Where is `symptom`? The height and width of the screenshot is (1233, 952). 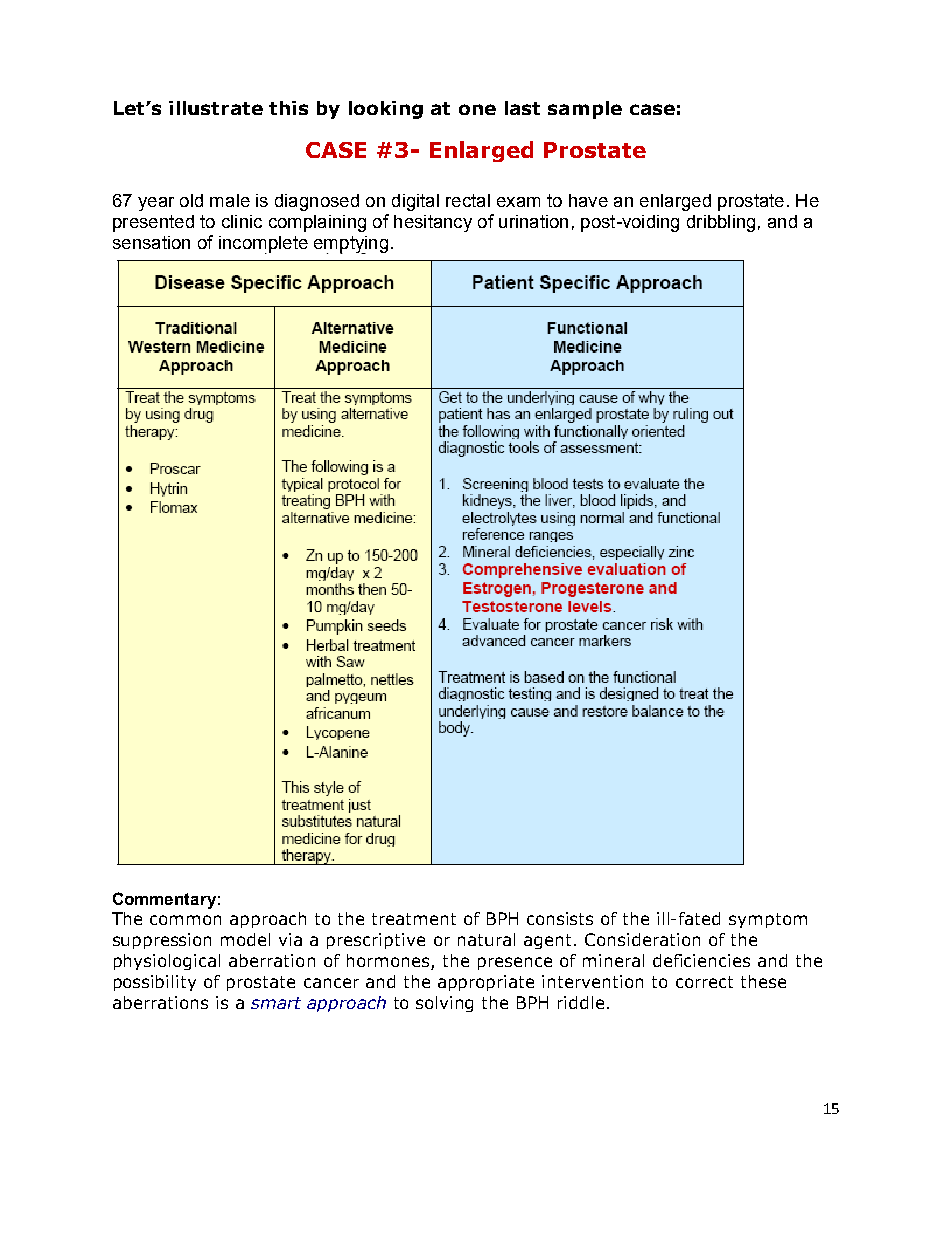
symptom is located at coordinates (768, 920).
